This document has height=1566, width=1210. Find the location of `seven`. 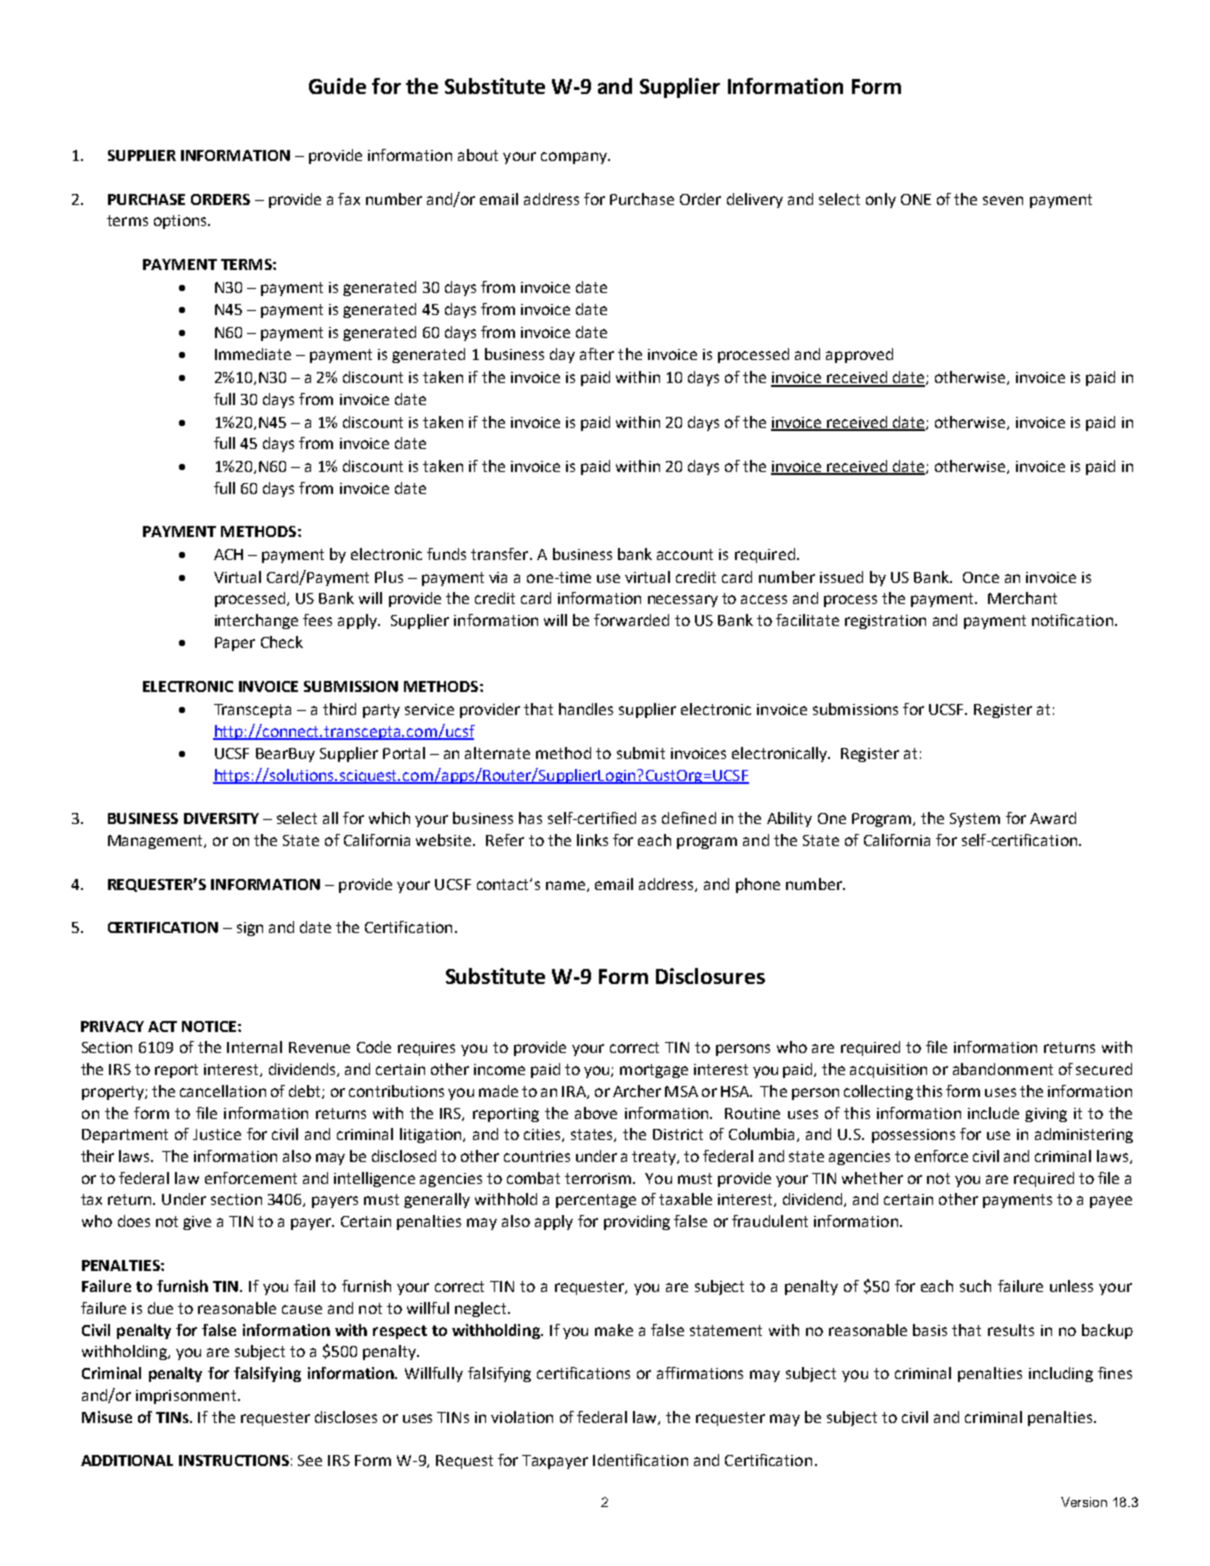

seven is located at coordinates (1003, 200).
